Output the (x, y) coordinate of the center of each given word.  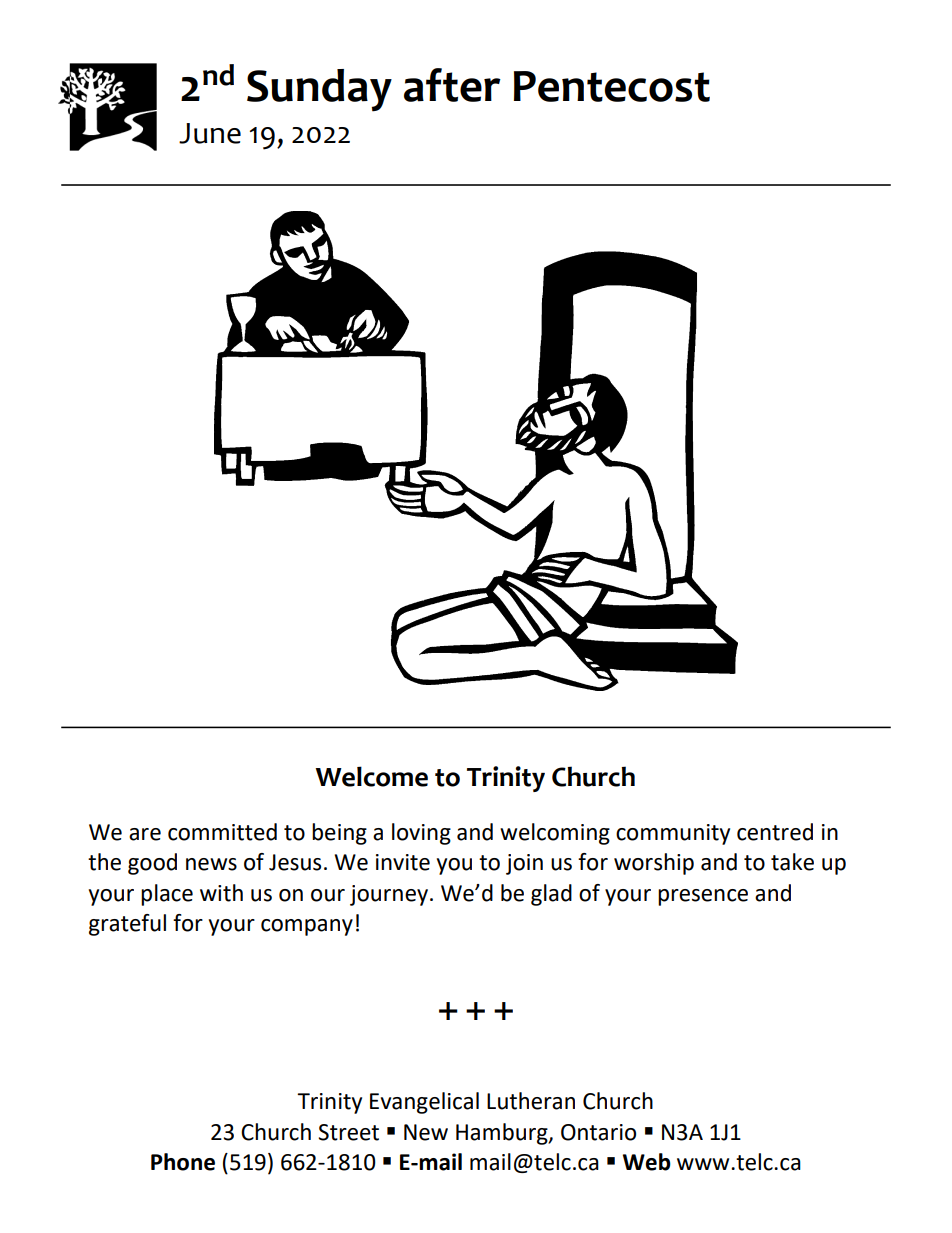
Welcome (371, 776)
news (211, 864)
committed (222, 832)
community (673, 834)
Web (647, 1162)
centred (775, 832)
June (210, 133)
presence (703, 897)
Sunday (319, 90)
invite (403, 862)
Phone (183, 1162)
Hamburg (503, 1134)
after (452, 85)
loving (421, 834)
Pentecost (612, 86)
